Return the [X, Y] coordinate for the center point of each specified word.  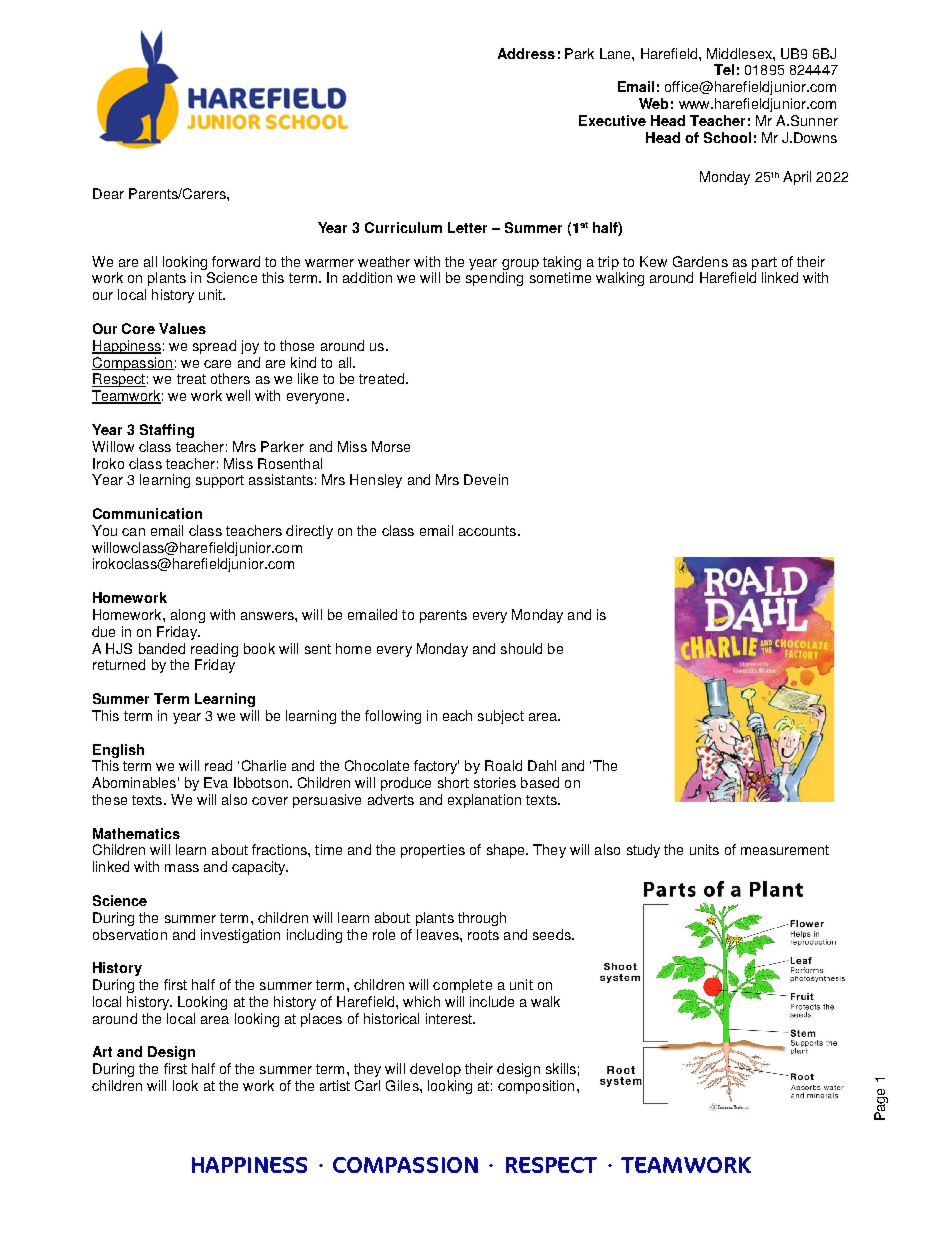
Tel [724, 69]
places [321, 1020]
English [118, 751]
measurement [785, 850]
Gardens [700, 261]
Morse [391, 446]
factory [436, 767]
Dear [108, 193]
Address [526, 53]
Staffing [167, 431]
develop [435, 1070]
